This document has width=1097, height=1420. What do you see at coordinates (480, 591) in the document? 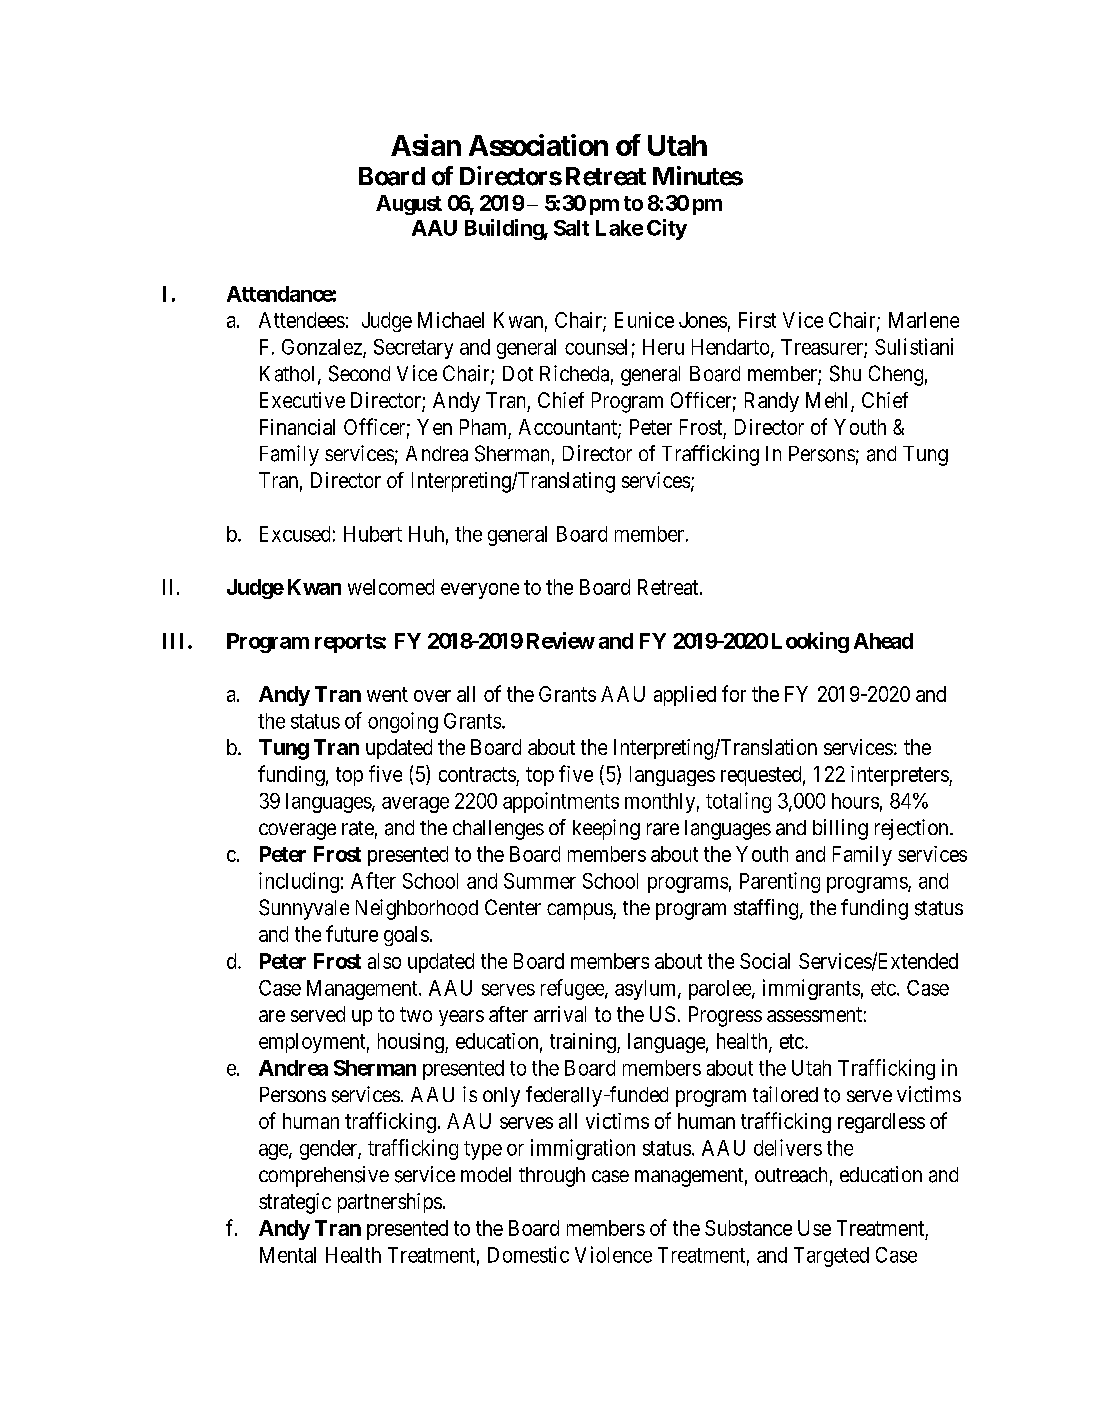
I see `everyone` at bounding box center [480, 591].
